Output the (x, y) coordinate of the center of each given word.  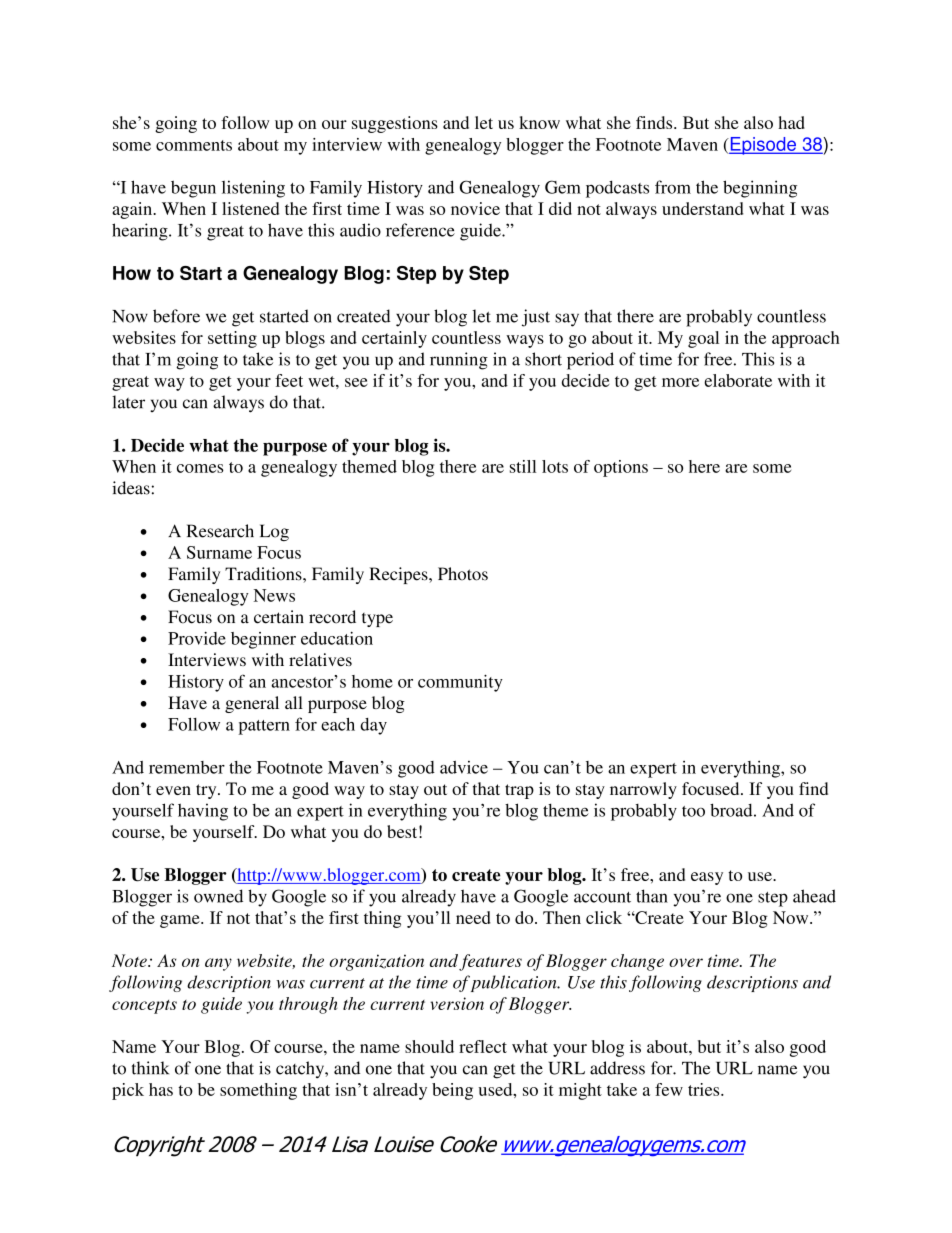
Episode (763, 146)
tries (705, 1089)
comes (200, 468)
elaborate (738, 380)
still (523, 466)
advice (464, 767)
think (150, 1068)
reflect (483, 1046)
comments (194, 145)
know (539, 122)
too (693, 811)
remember (187, 767)
